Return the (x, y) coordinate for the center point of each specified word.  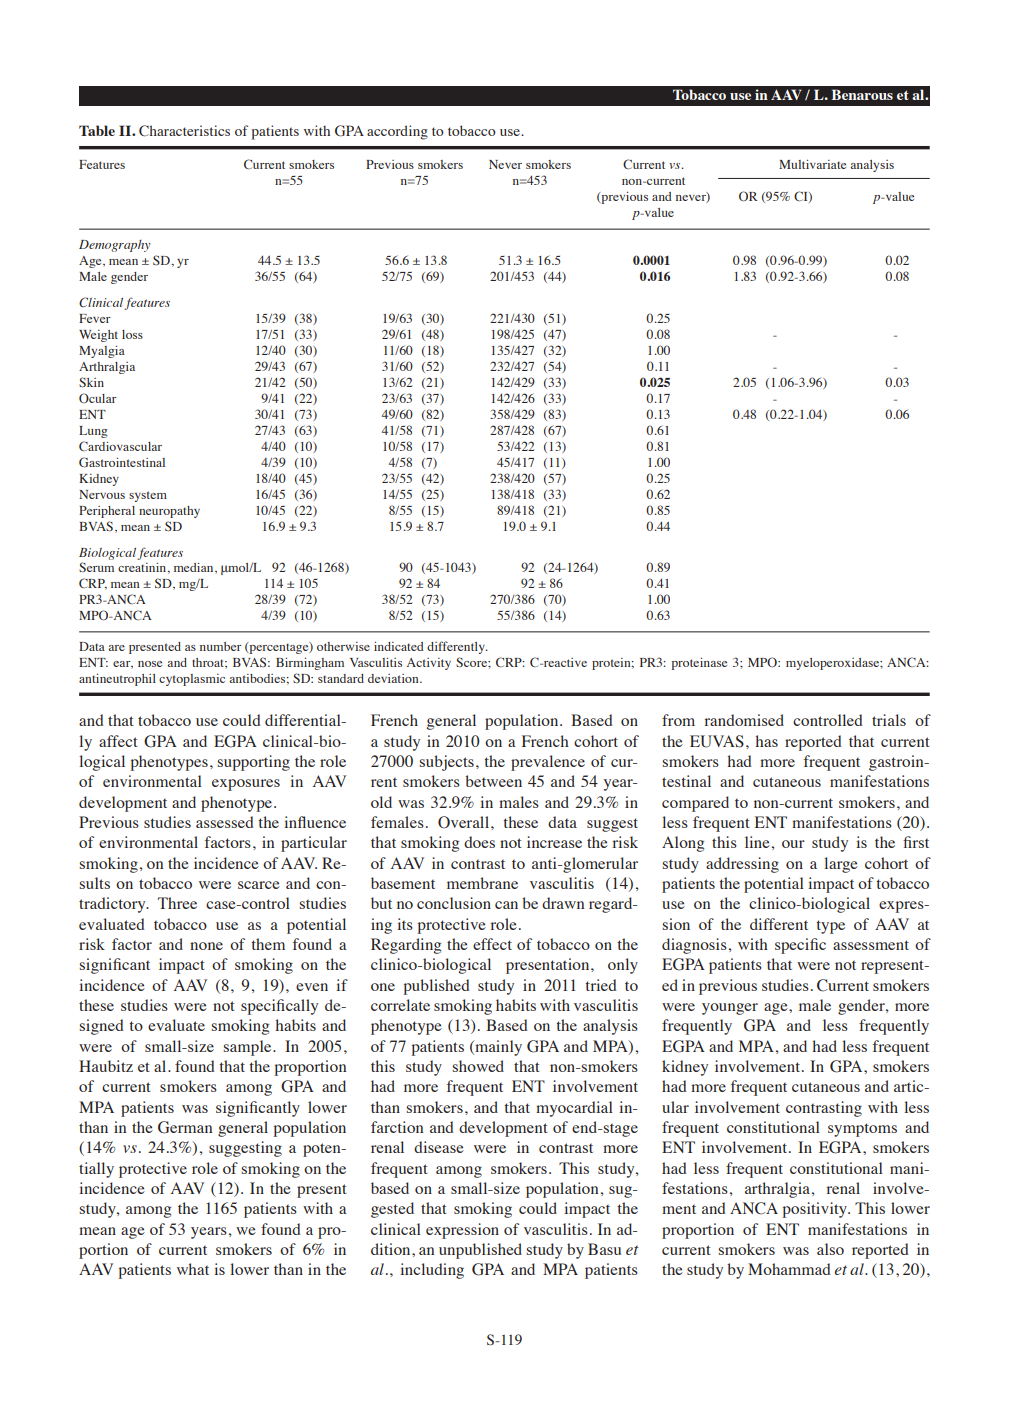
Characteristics (184, 131)
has (767, 741)
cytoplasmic (192, 680)
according (397, 132)
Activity (429, 664)
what (193, 1269)
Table (97, 130)
